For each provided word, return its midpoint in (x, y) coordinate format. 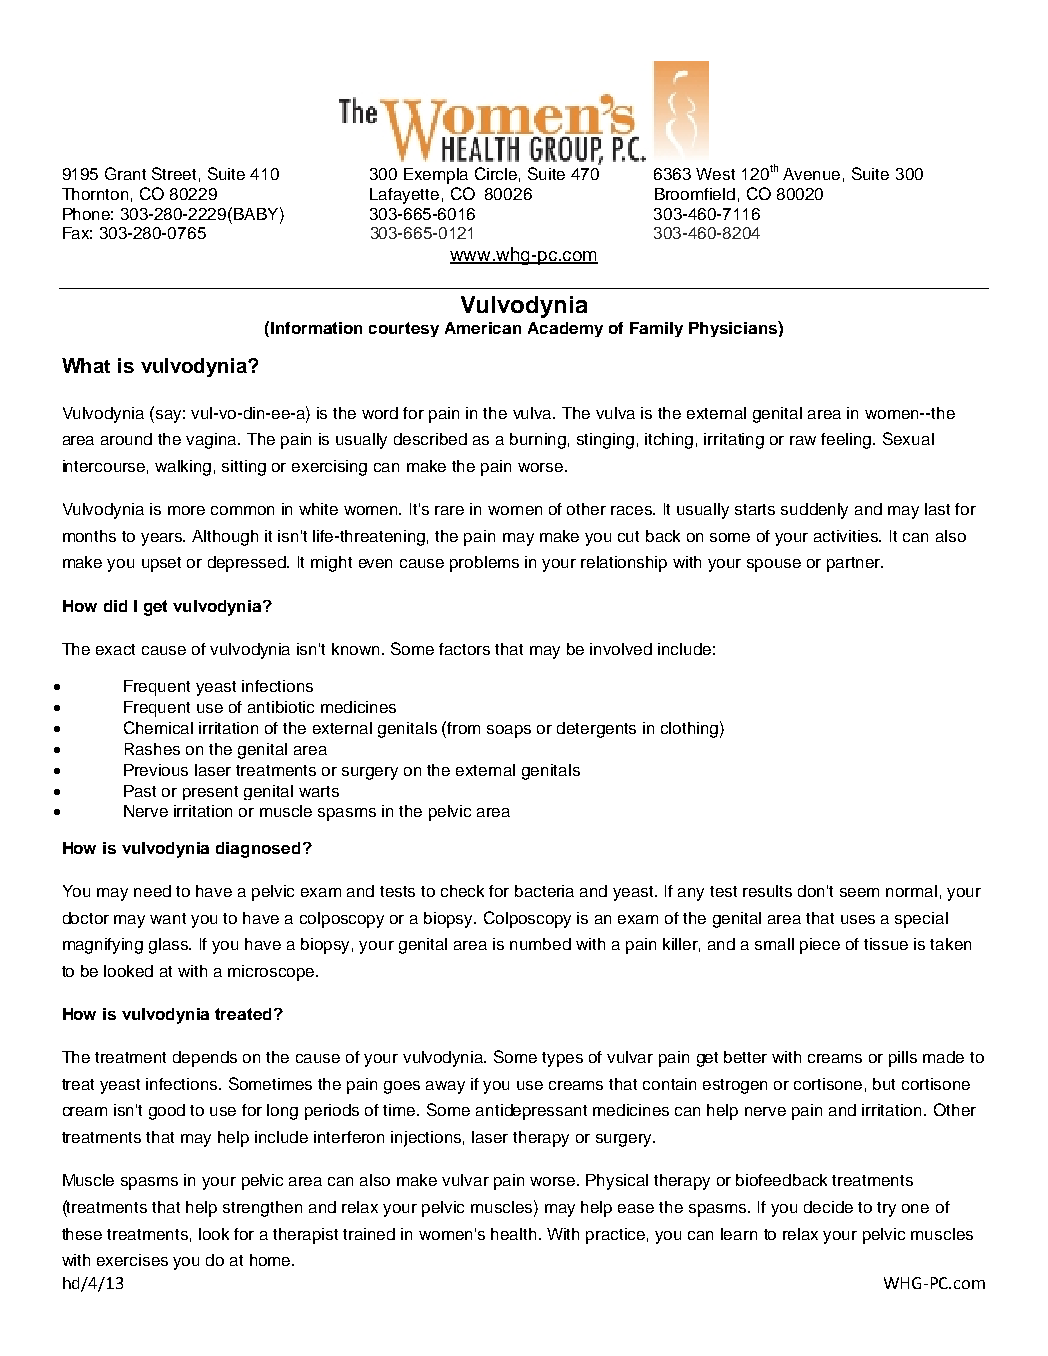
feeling (847, 441)
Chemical (158, 727)
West (715, 174)
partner (855, 564)
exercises (132, 1260)
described (430, 439)
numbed (540, 944)
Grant (125, 173)
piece (820, 946)
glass (170, 946)
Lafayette (404, 196)
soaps (509, 731)
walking (183, 468)
